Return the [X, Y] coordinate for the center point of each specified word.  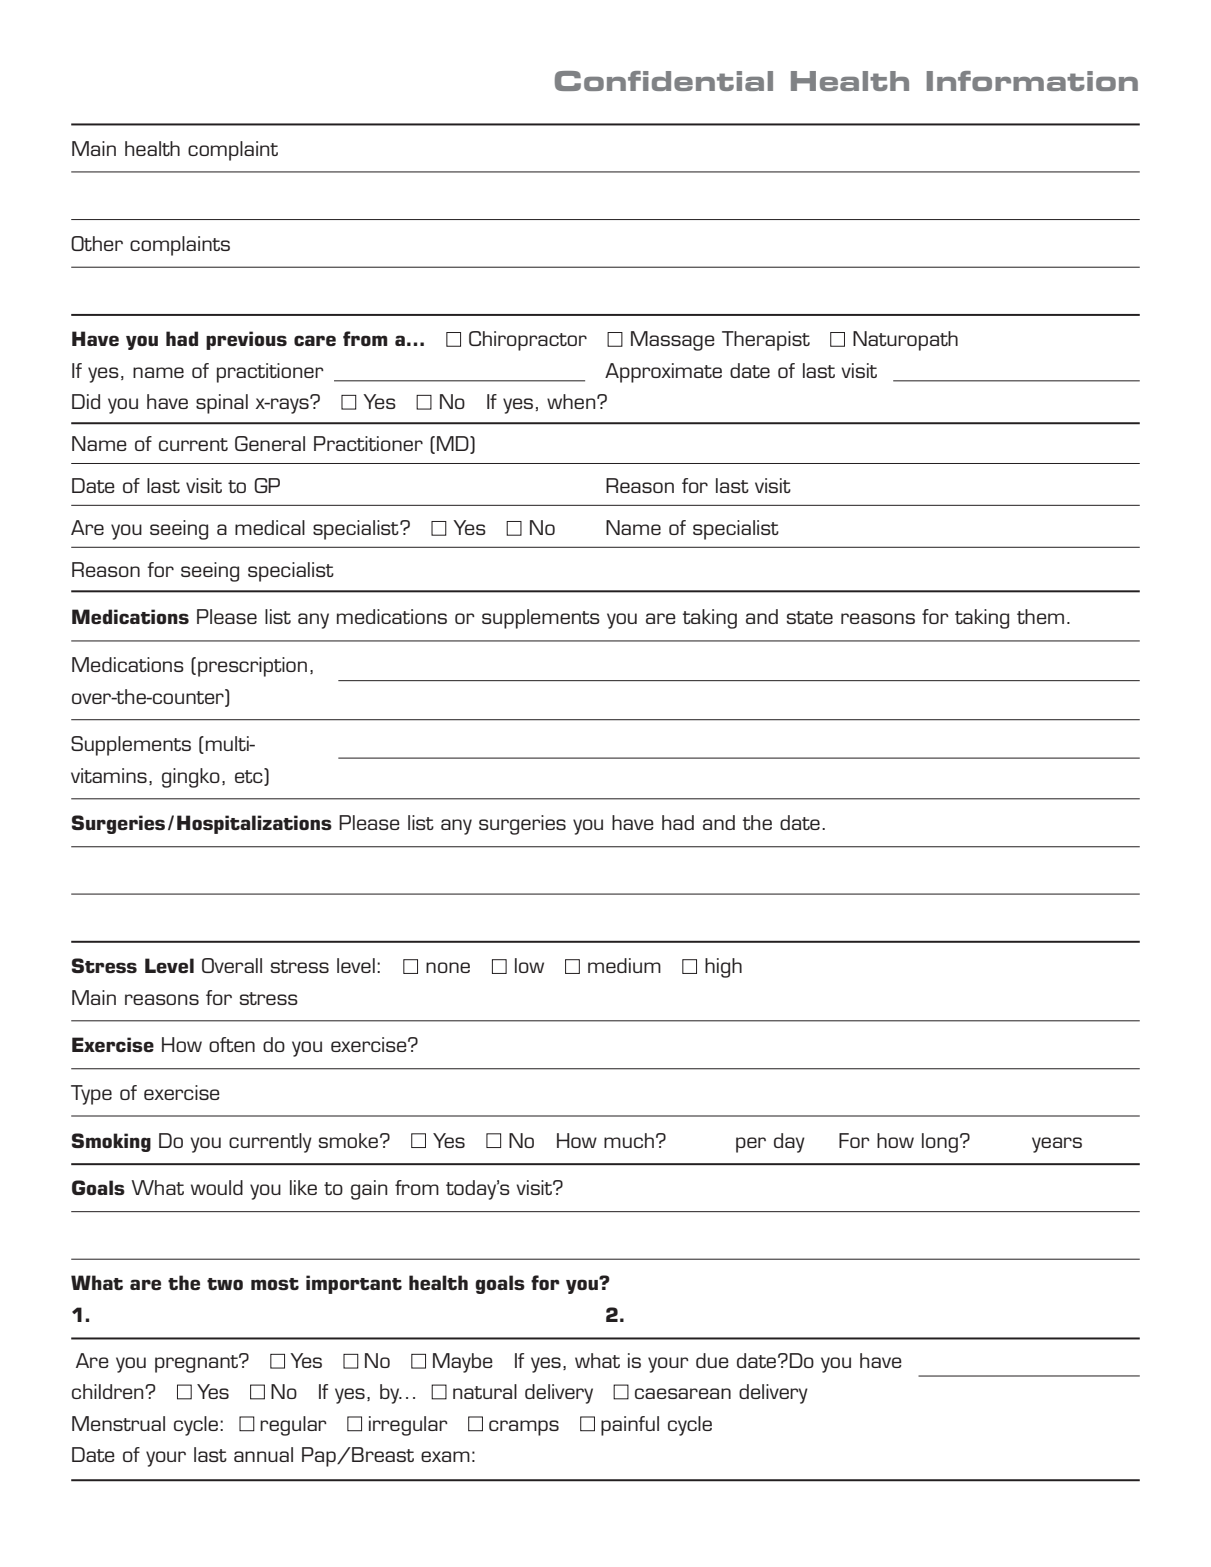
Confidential [664, 81]
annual [263, 1454]
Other [97, 243]
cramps [524, 1428]
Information [1032, 81]
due [712, 1360]
